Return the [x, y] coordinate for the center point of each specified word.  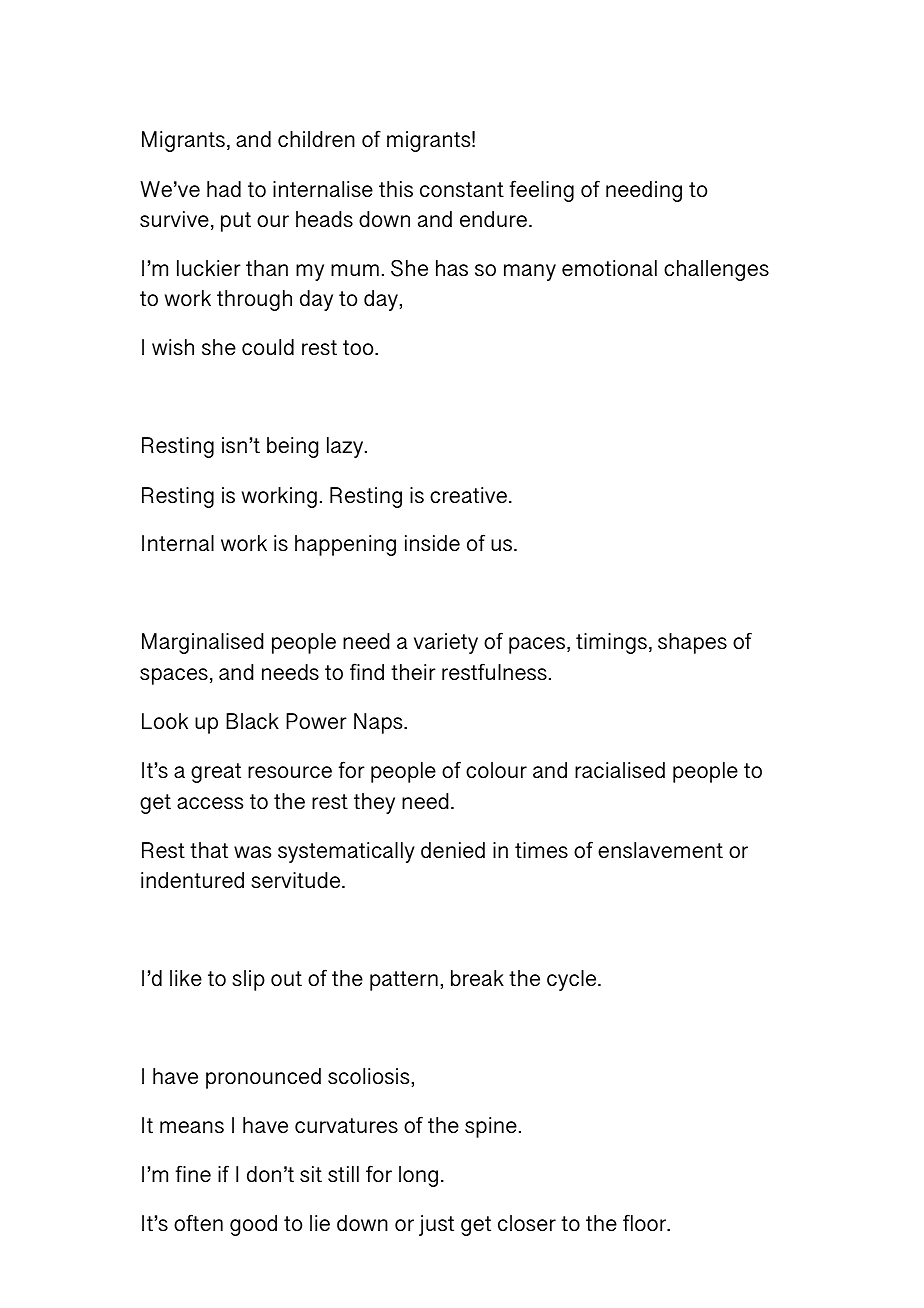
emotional [609, 268]
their [413, 672]
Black [252, 721]
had [224, 189]
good [253, 1225]
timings [611, 643]
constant [462, 190]
